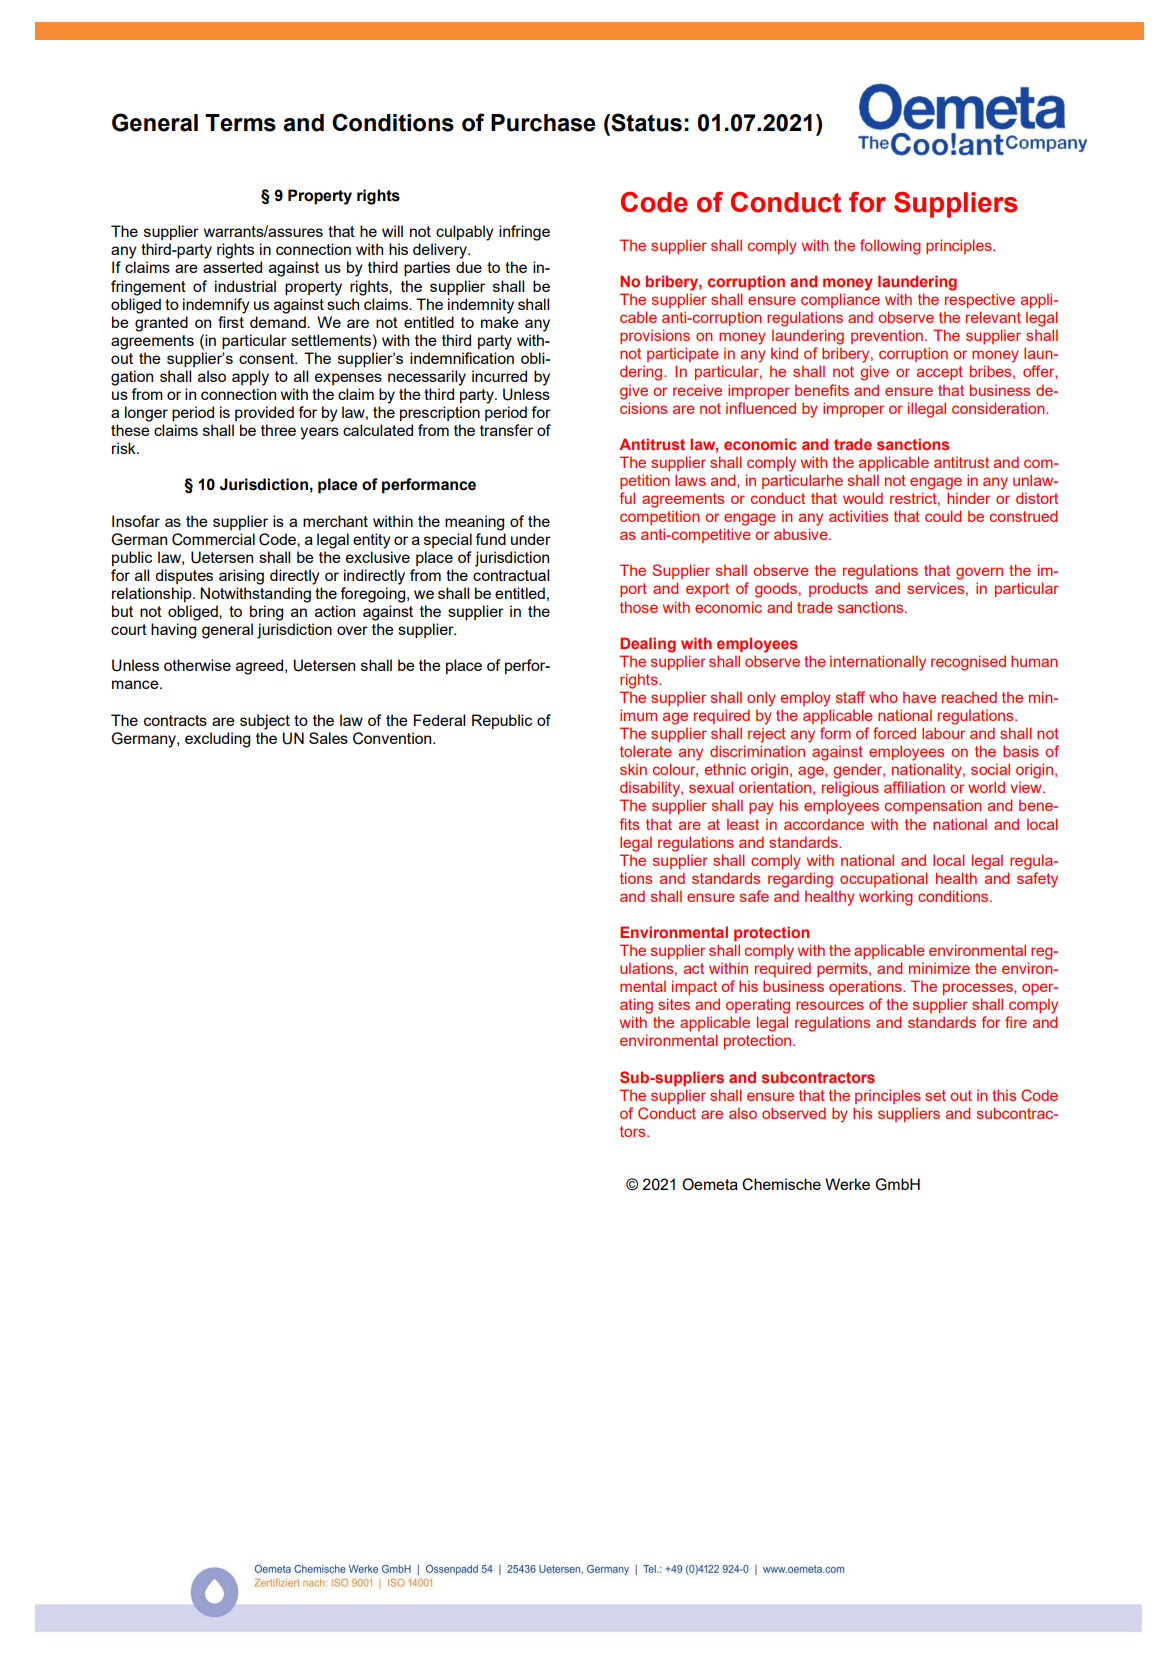 The height and width of the document is (1655, 1170). Describe the element at coordinates (830, 1005) in the document. I see `resources` at that location.
